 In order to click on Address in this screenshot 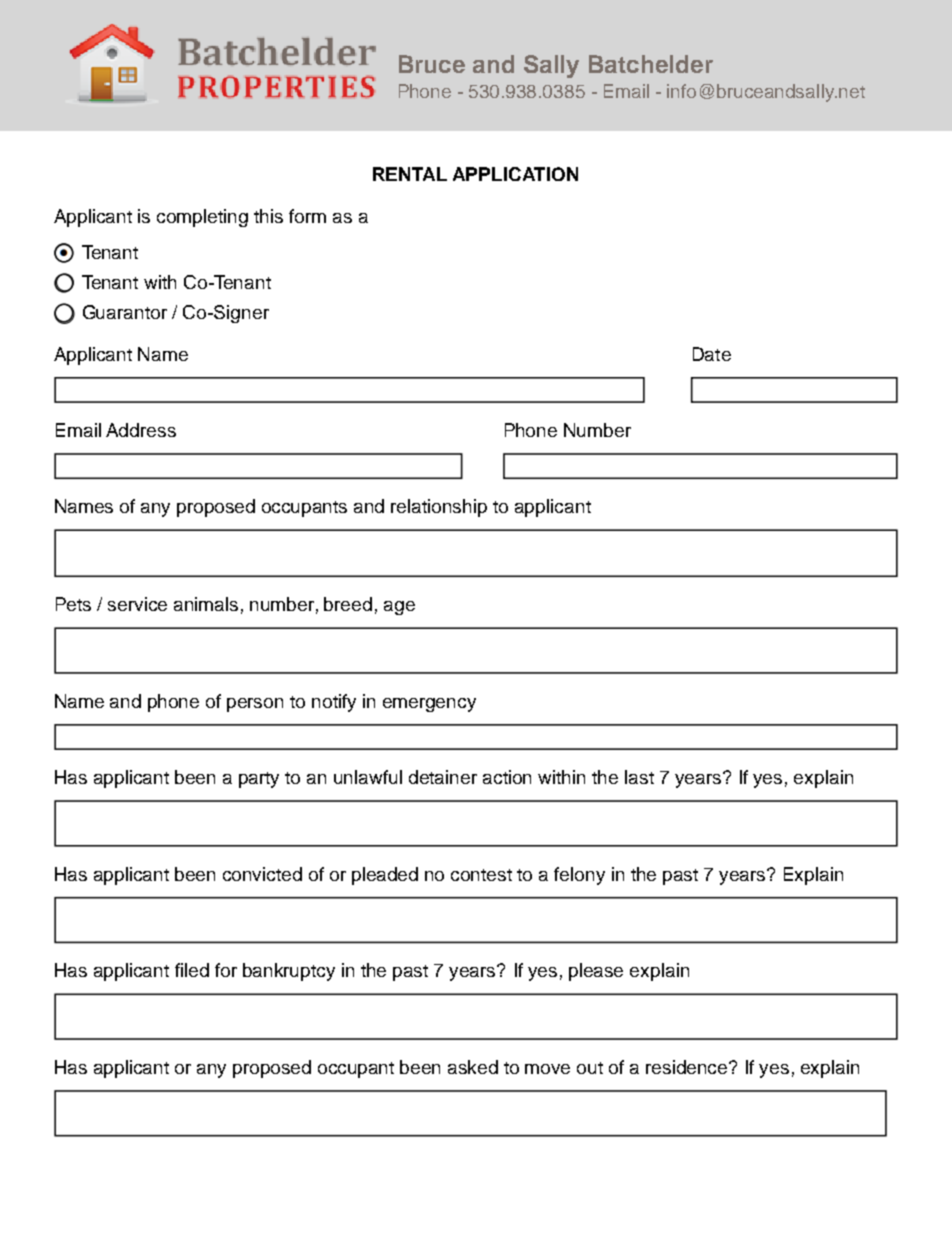, I will do `click(141, 430)`.
